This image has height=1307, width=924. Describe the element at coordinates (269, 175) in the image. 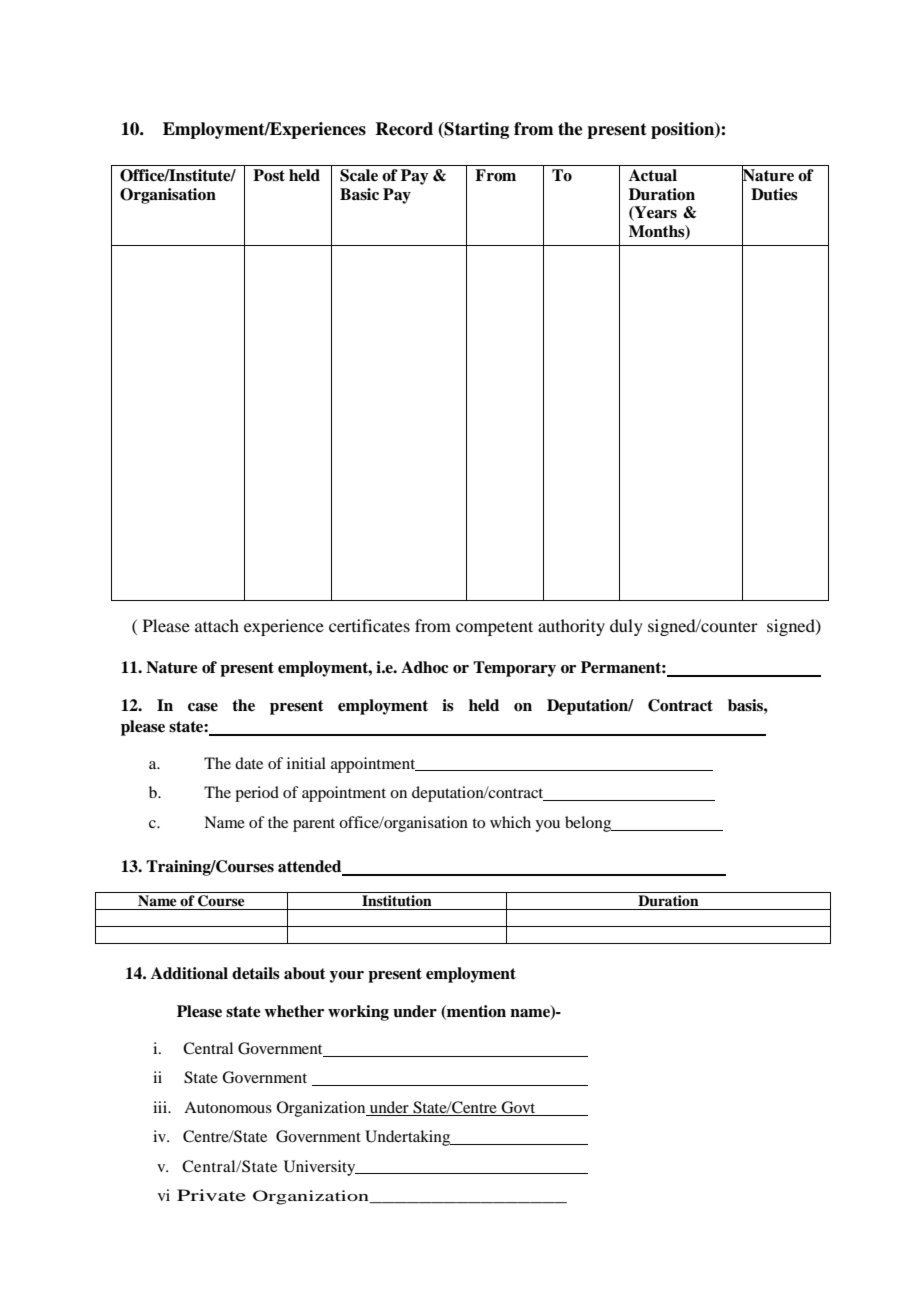

I see `Post` at that location.
